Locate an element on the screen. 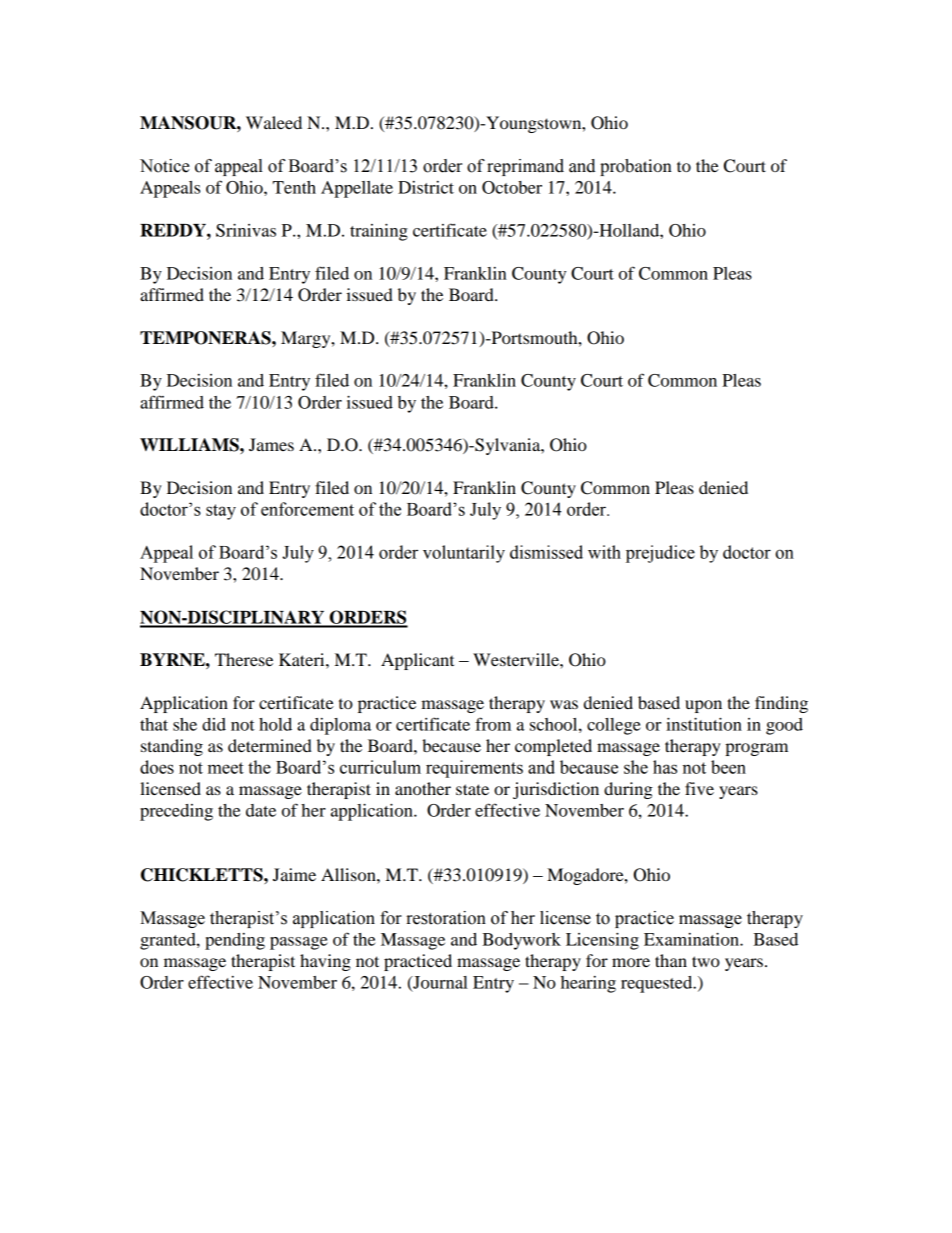  training is located at coordinates (379, 232).
